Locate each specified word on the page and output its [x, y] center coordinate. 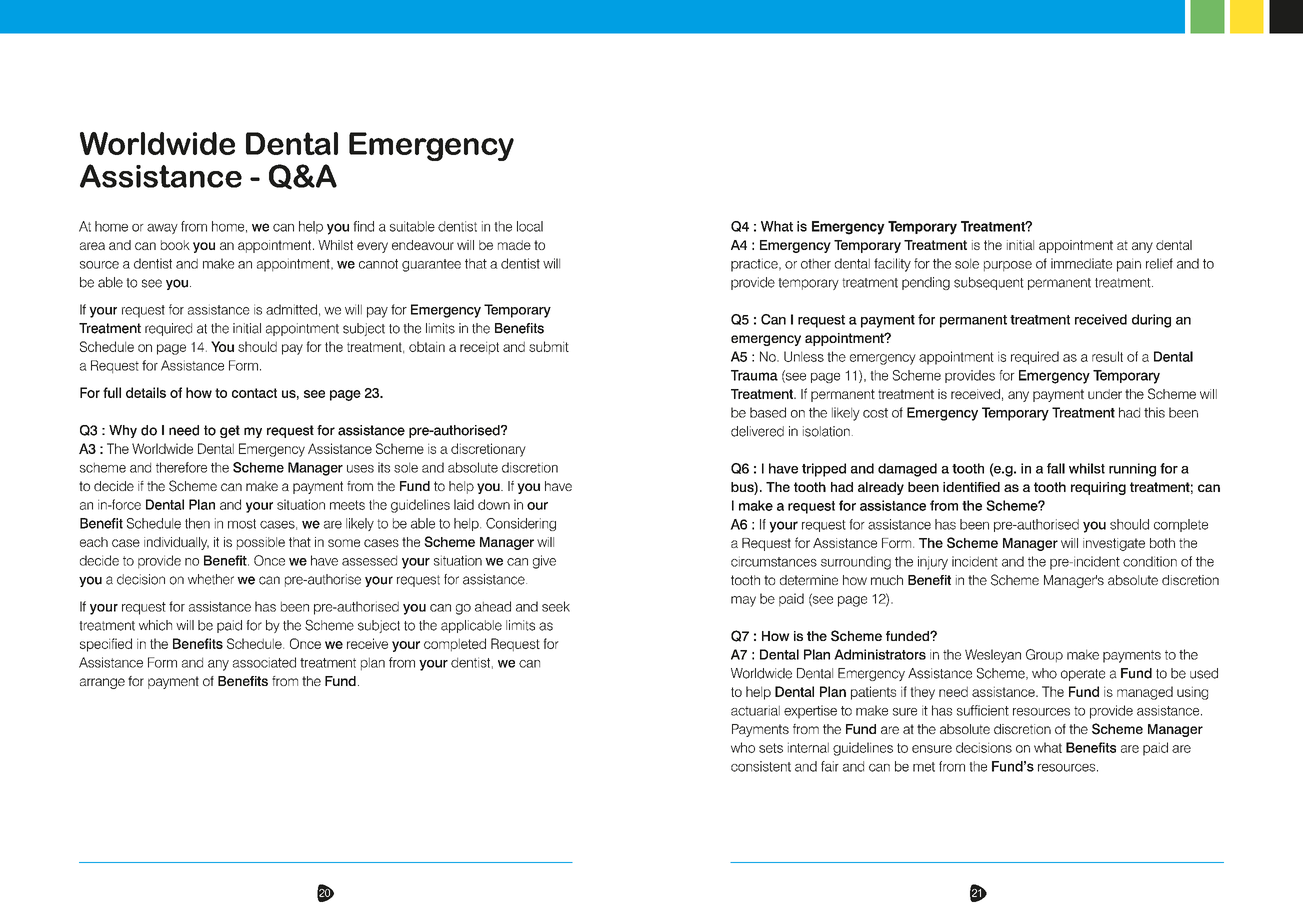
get [230, 431]
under [1105, 394]
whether [211, 579]
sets [771, 748]
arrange [102, 683]
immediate [1081, 263]
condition [1150, 561]
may [743, 601]
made [514, 245]
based [768, 412]
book [175, 245]
